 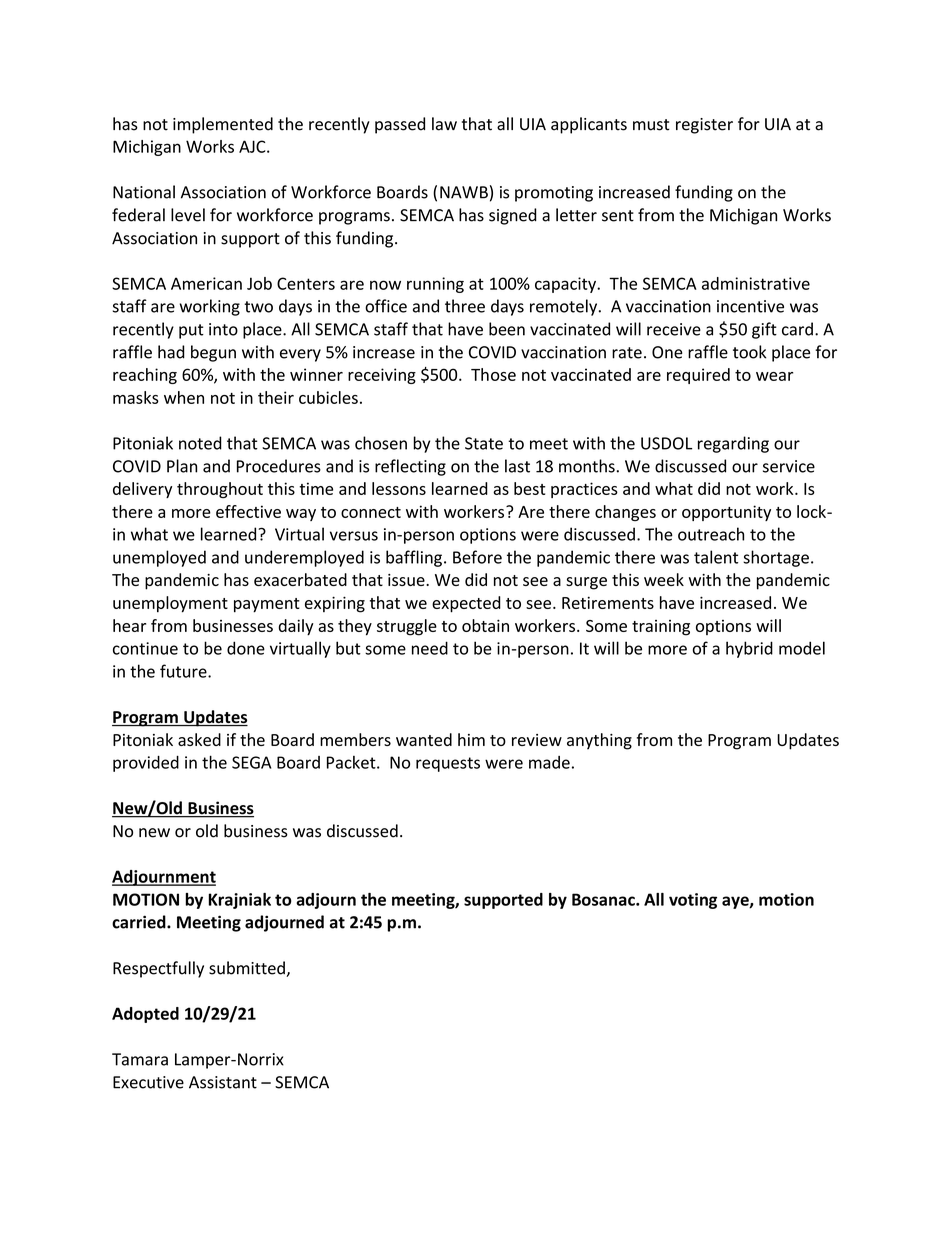 I want to click on Assistant, so click(x=223, y=1082).
